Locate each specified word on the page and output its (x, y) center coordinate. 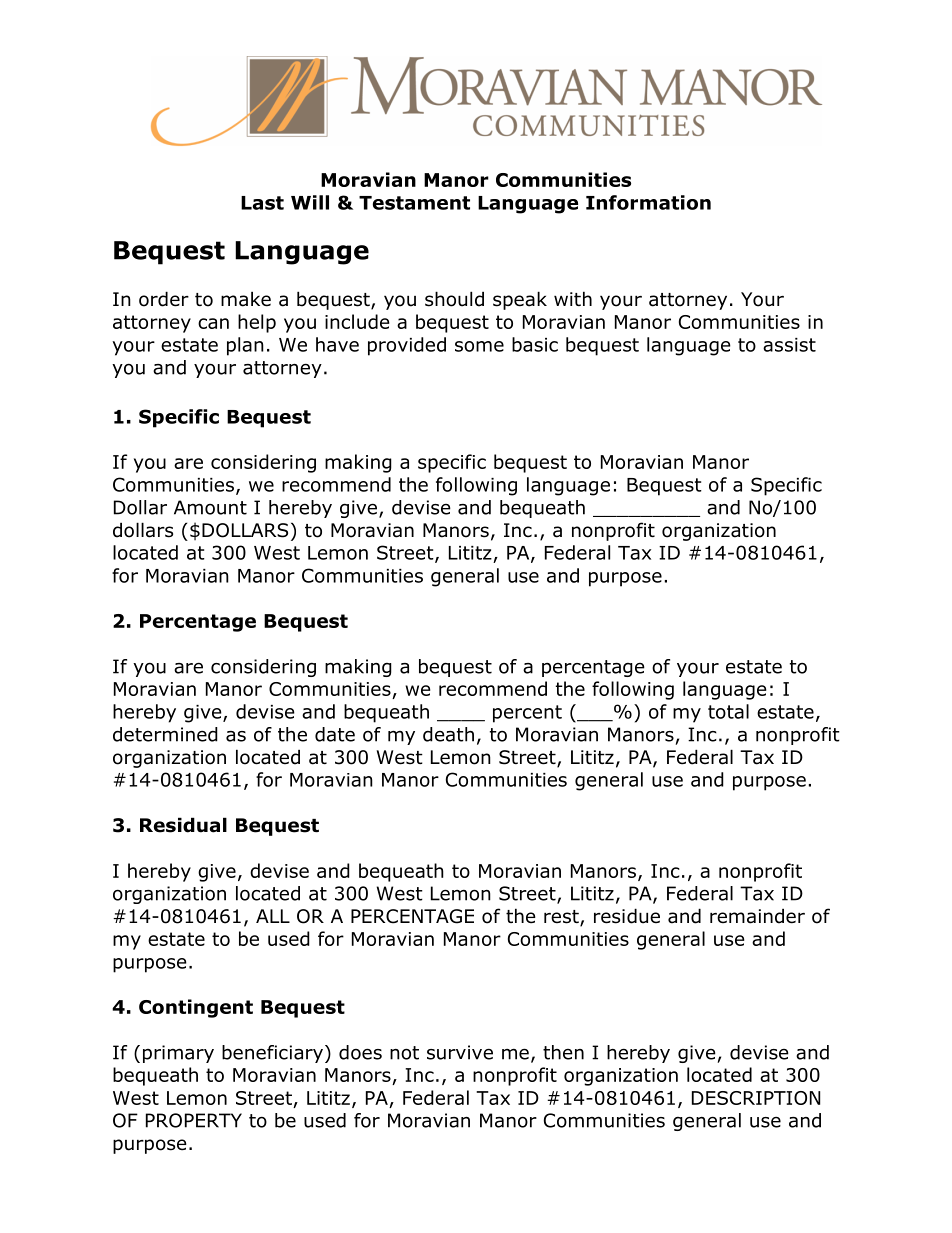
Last (262, 203)
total (728, 711)
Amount (210, 507)
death (448, 734)
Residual (183, 825)
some (479, 346)
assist (789, 345)
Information (648, 202)
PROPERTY (194, 1120)
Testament (414, 203)
